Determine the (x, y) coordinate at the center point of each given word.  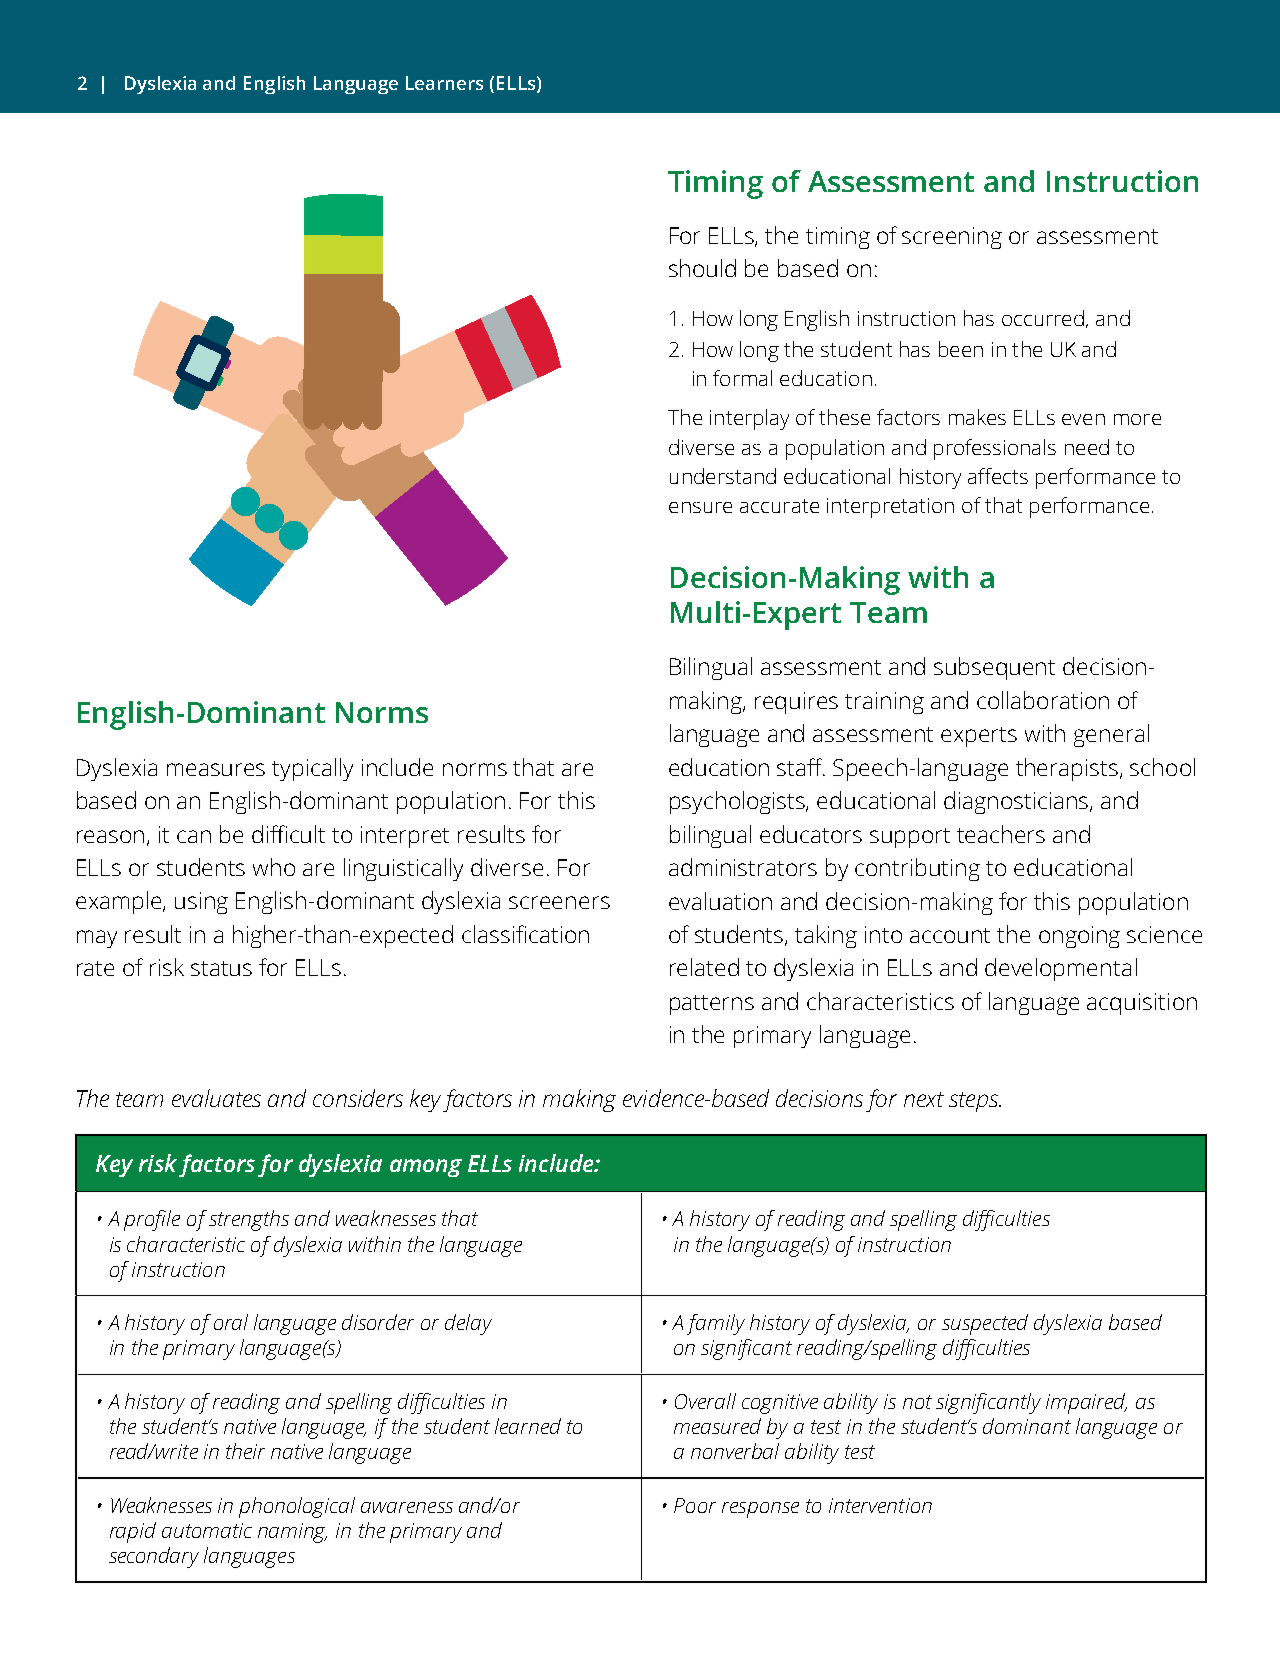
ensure (700, 507)
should (702, 268)
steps (974, 1102)
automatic (207, 1530)
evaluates (216, 1098)
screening (952, 238)
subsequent (994, 668)
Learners (444, 83)
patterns (712, 1005)
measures (216, 769)
